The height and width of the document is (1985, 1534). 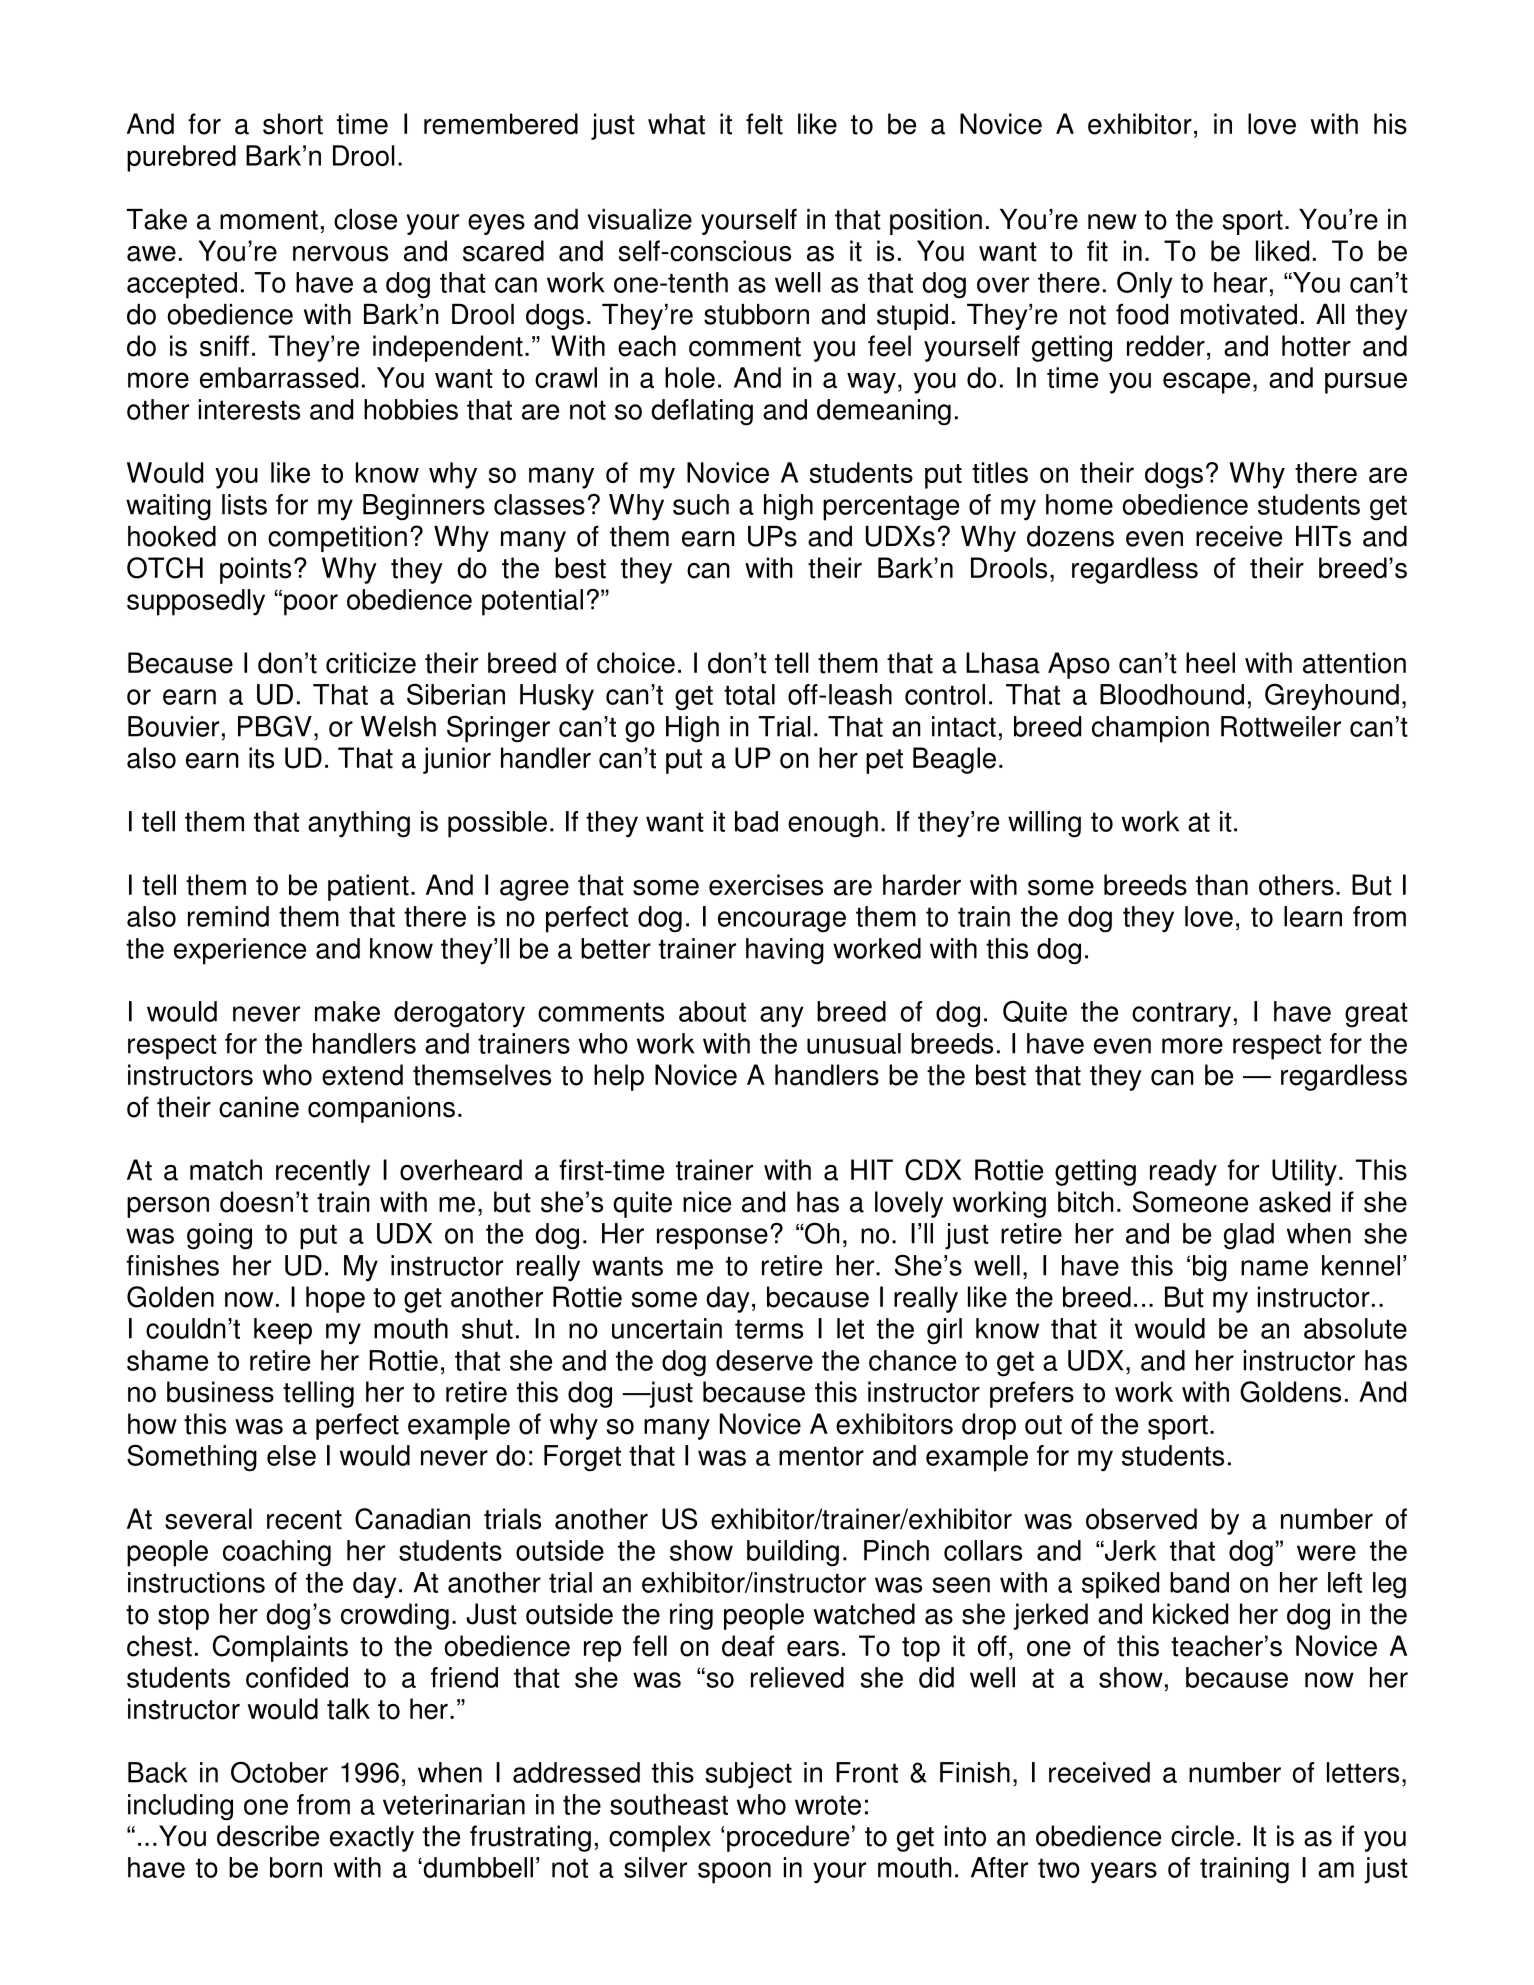 I want to click on moment, so click(x=269, y=220).
